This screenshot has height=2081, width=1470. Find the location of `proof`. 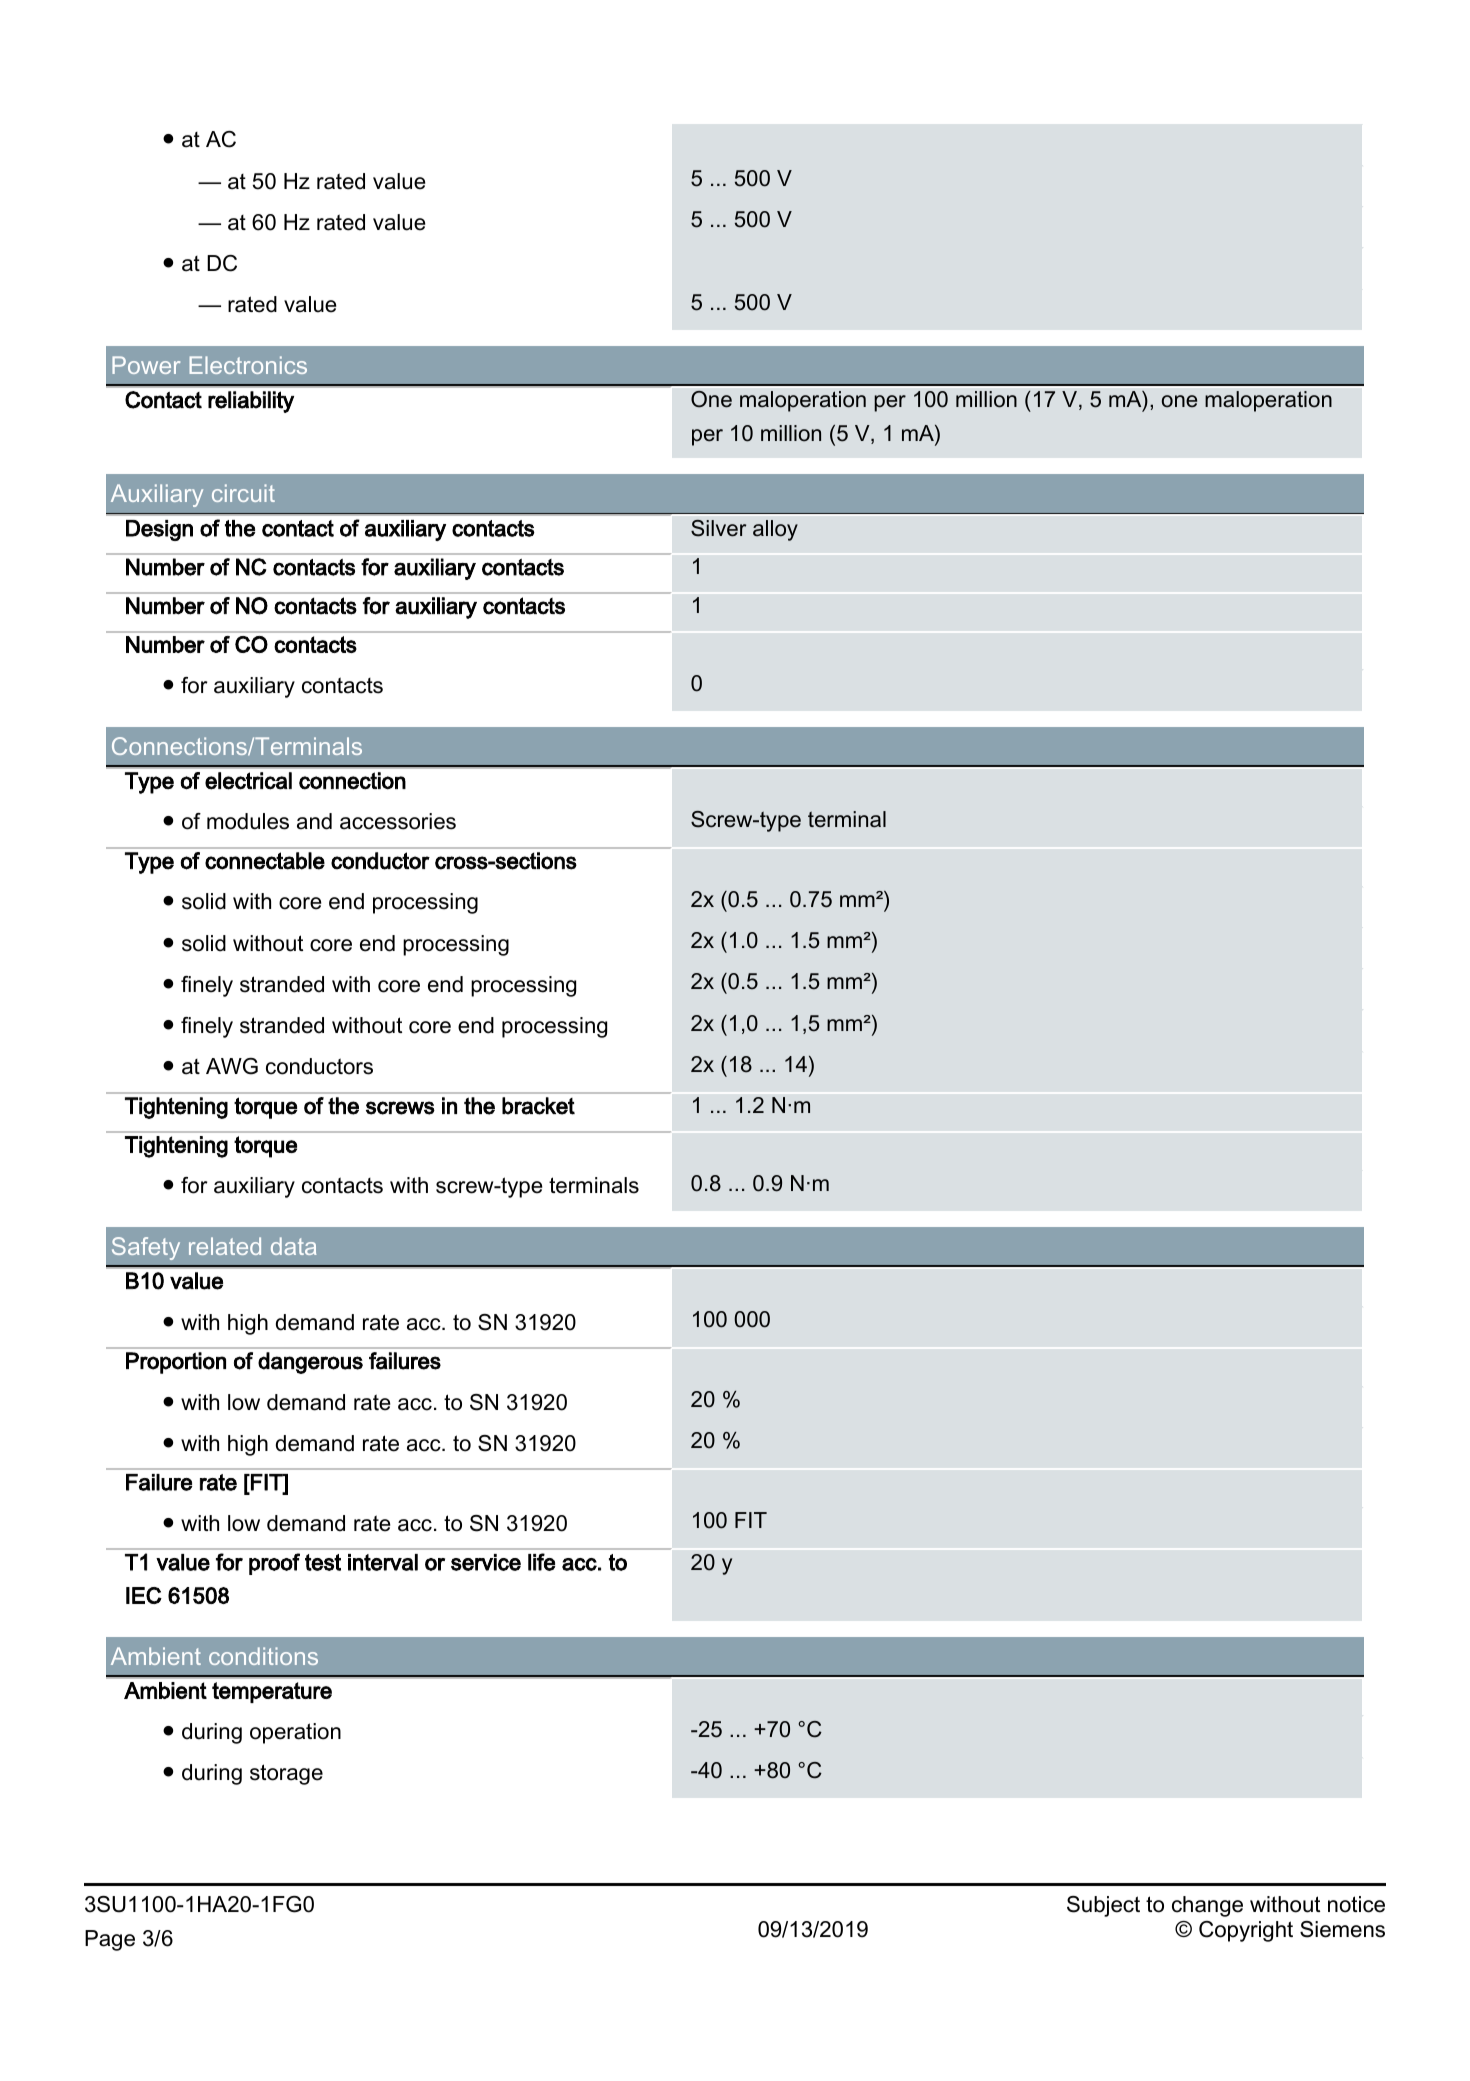

proof is located at coordinates (274, 1564).
